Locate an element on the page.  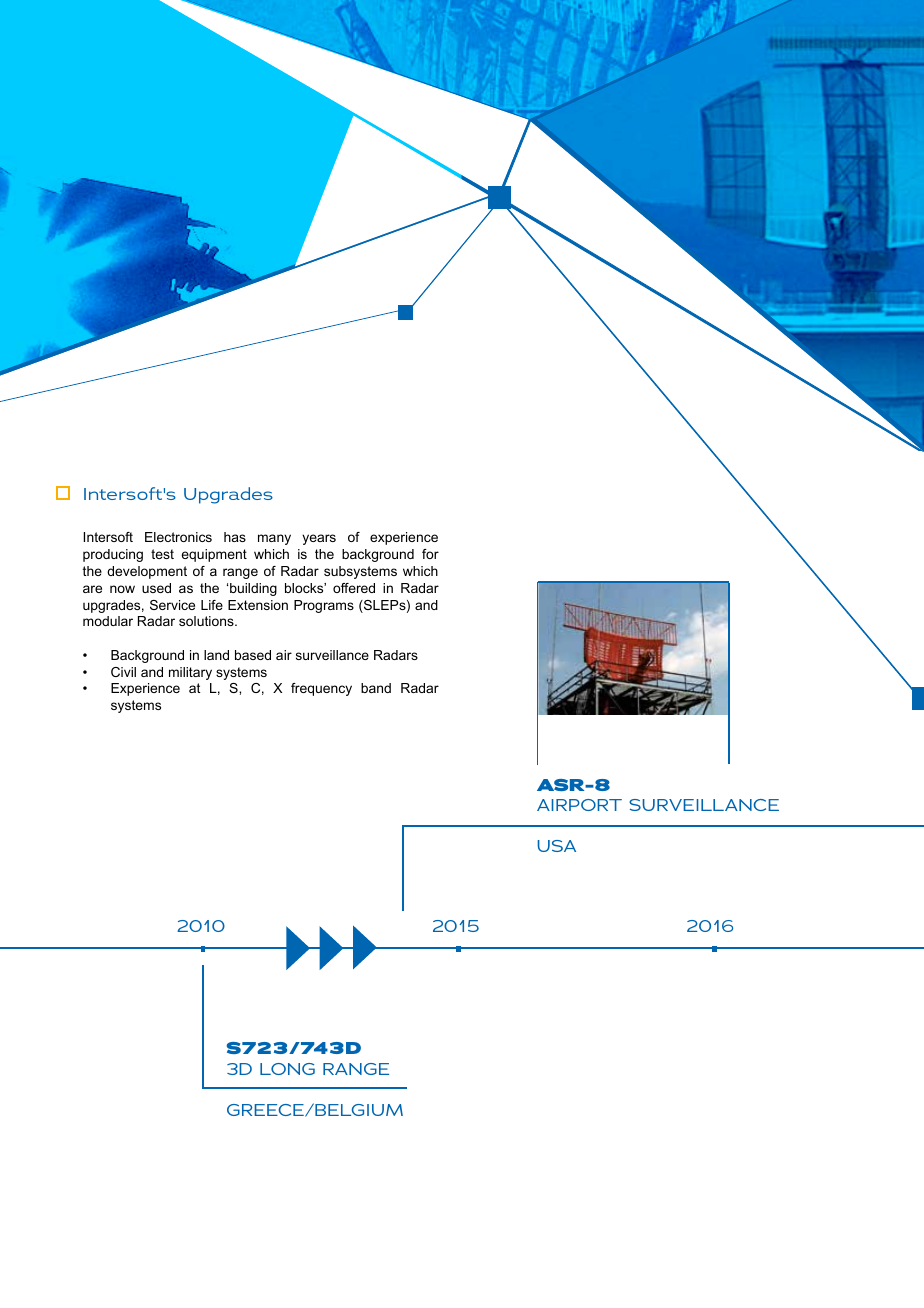
military is located at coordinates (190, 673).
